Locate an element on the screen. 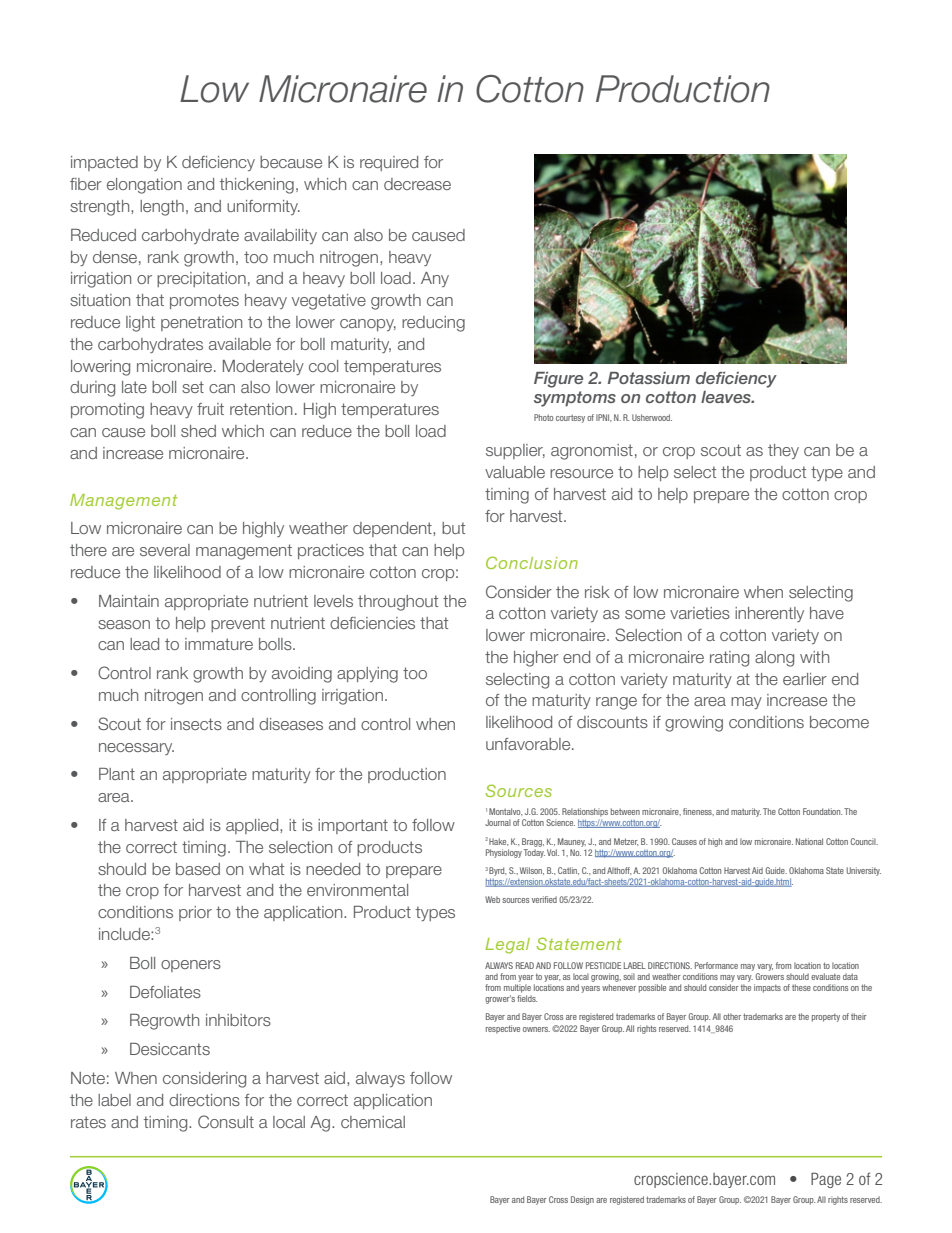 This screenshot has height=1233, width=952. Consult is located at coordinates (226, 1121).
